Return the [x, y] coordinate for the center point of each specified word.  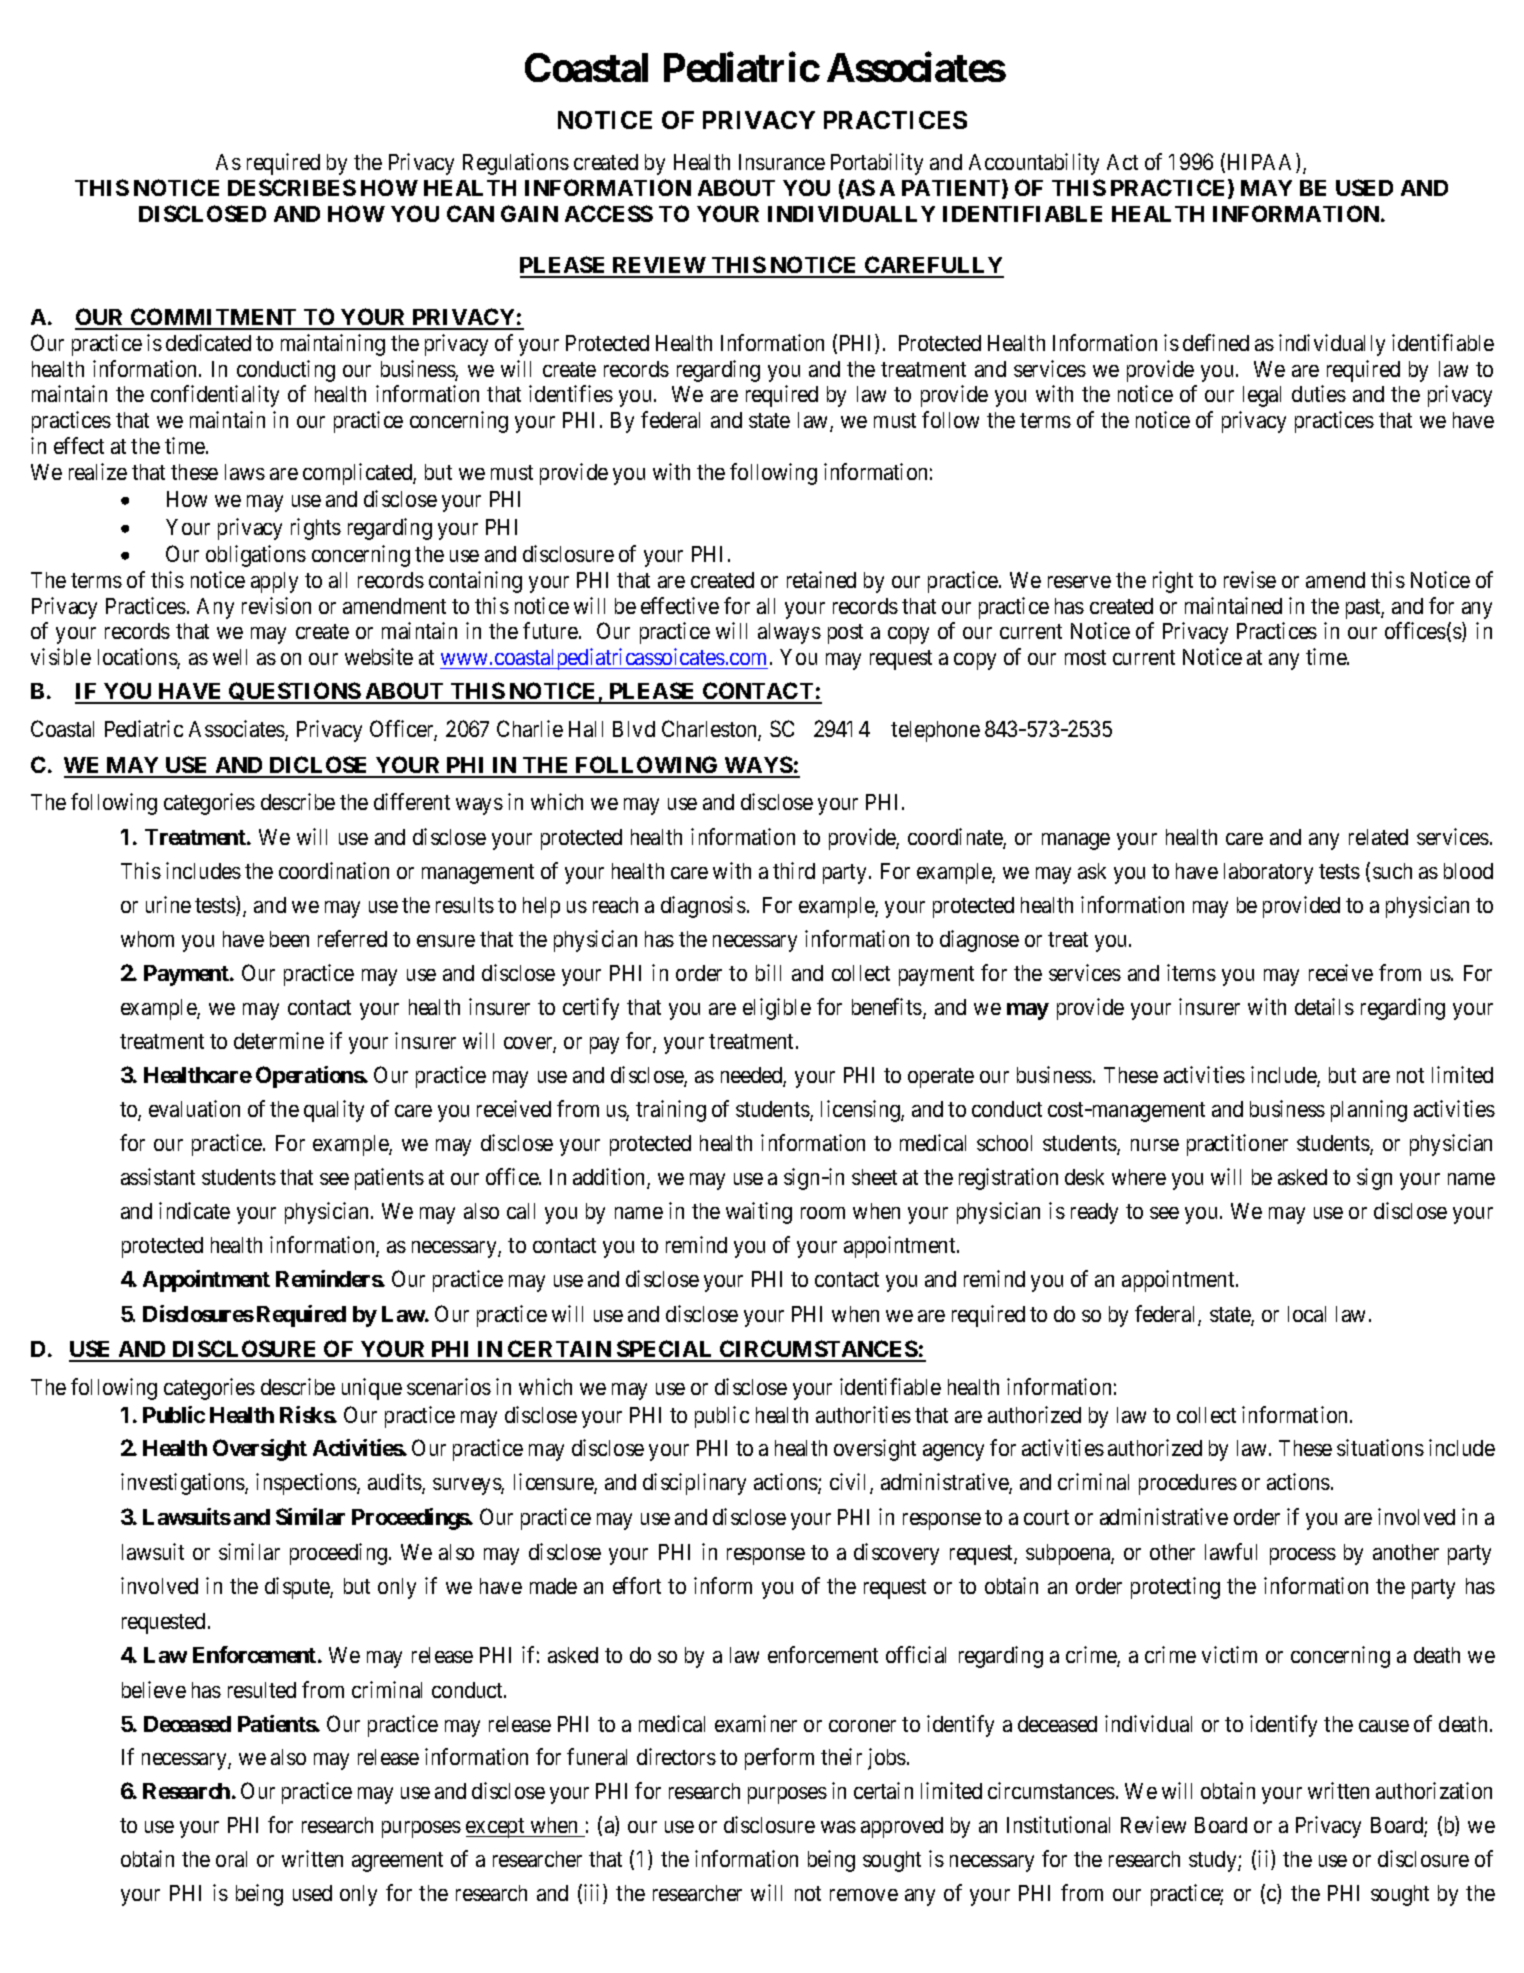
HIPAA [1262, 163]
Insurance [782, 162]
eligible [777, 1009]
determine [279, 1040]
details [1324, 1006]
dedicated [208, 342]
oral [231, 1859]
